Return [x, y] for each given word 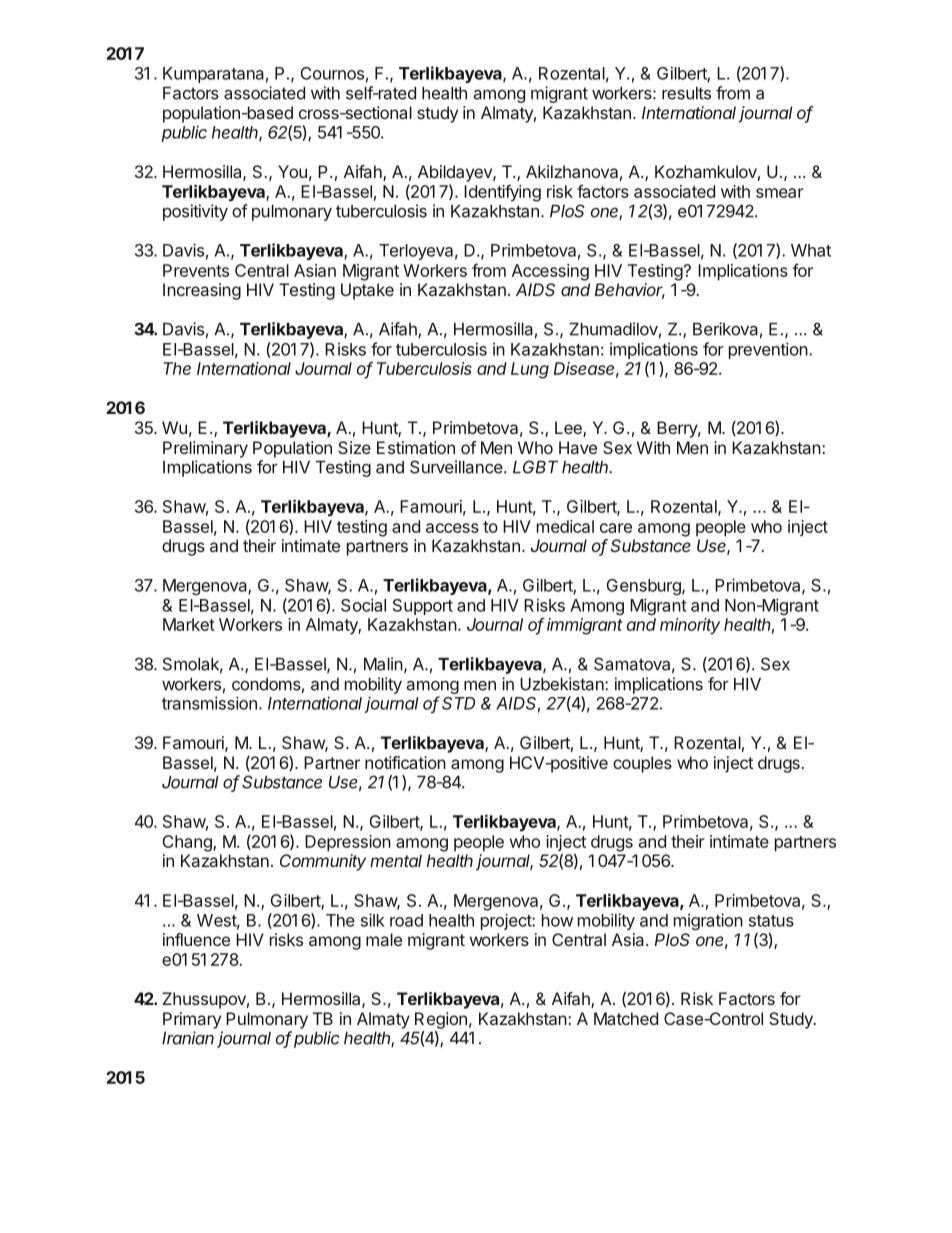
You [292, 171]
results [686, 93]
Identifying [502, 193]
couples [642, 764]
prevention [768, 350]
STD [458, 703]
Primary [192, 1020]
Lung [530, 370]
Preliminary [205, 449]
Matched [626, 1018]
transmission [209, 703]
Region [441, 1020]
